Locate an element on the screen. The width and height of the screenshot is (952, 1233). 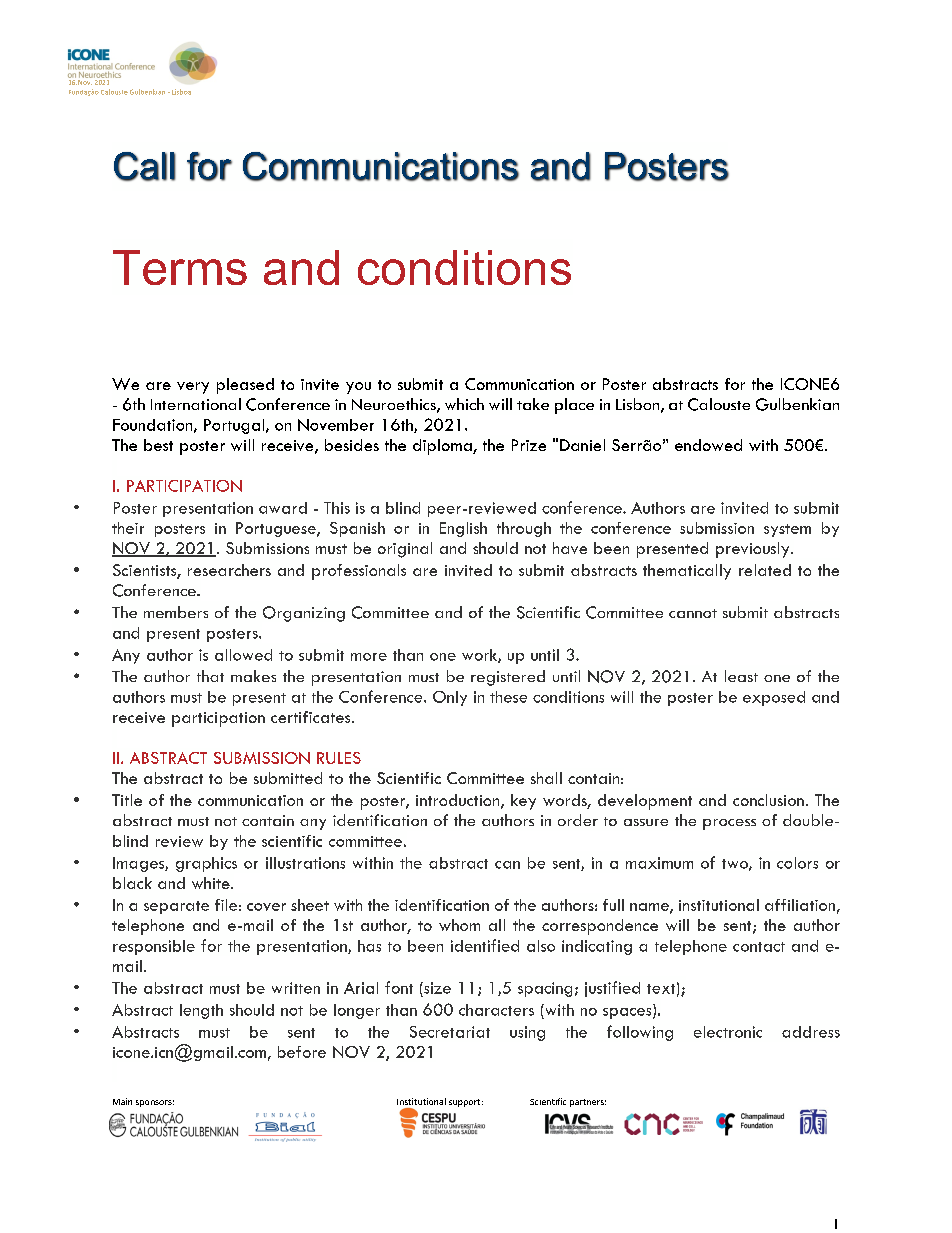
cannot is located at coordinates (693, 613).
